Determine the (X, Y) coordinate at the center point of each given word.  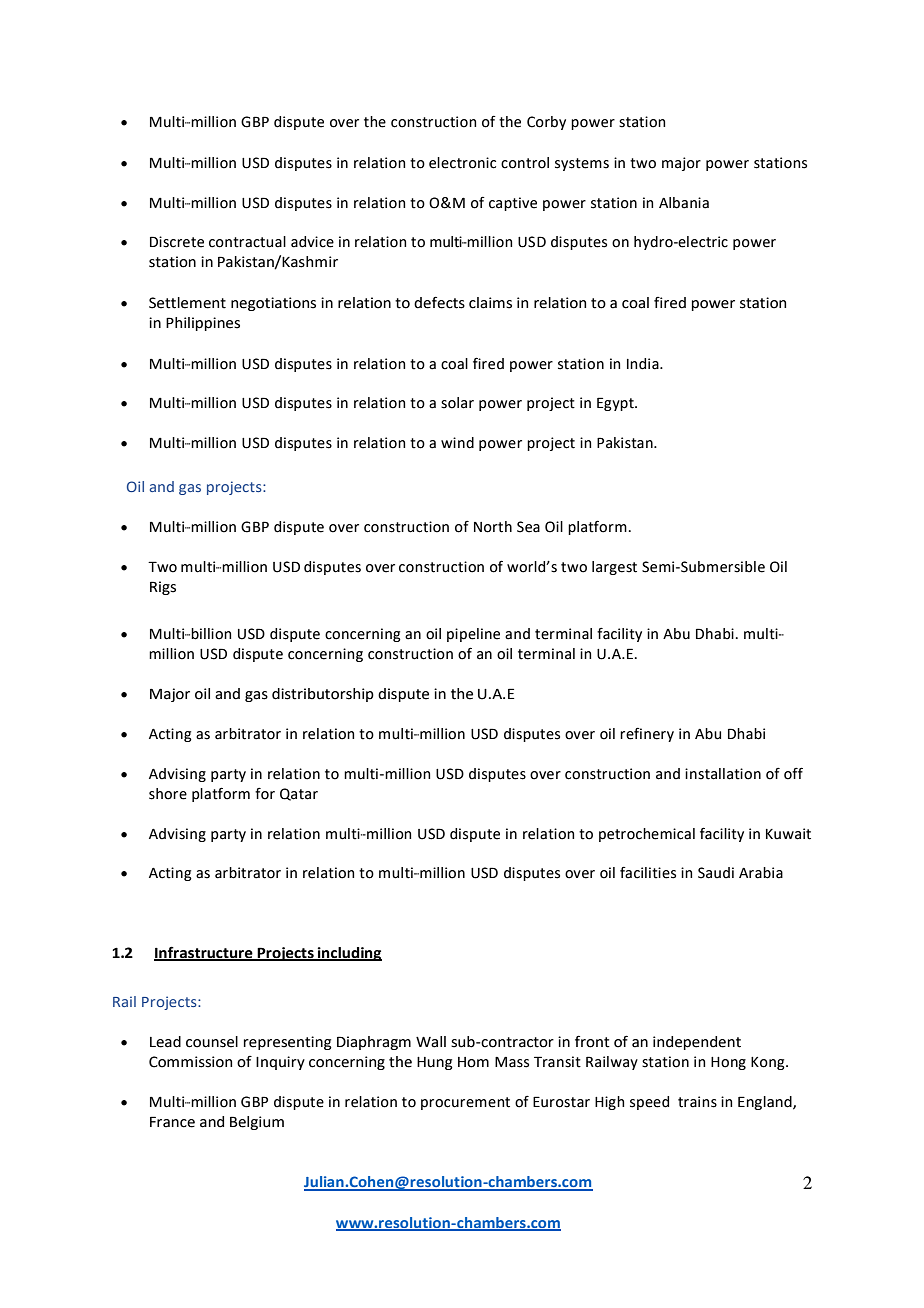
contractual (247, 242)
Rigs (163, 588)
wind (457, 443)
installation (723, 774)
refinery (647, 735)
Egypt (616, 404)
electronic (462, 163)
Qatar (299, 794)
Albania (684, 203)
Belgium (257, 1123)
